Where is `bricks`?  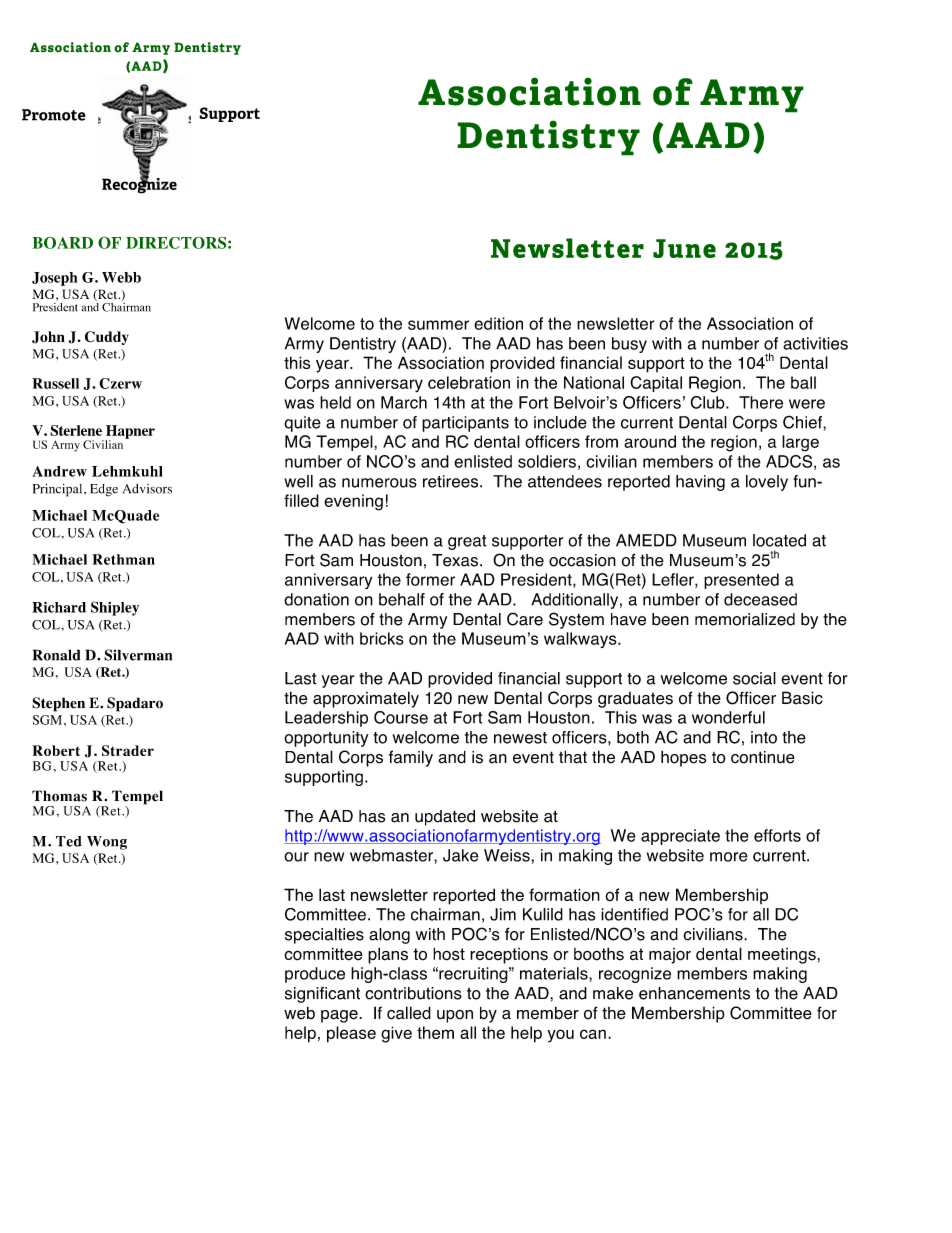
bricks is located at coordinates (381, 638).
